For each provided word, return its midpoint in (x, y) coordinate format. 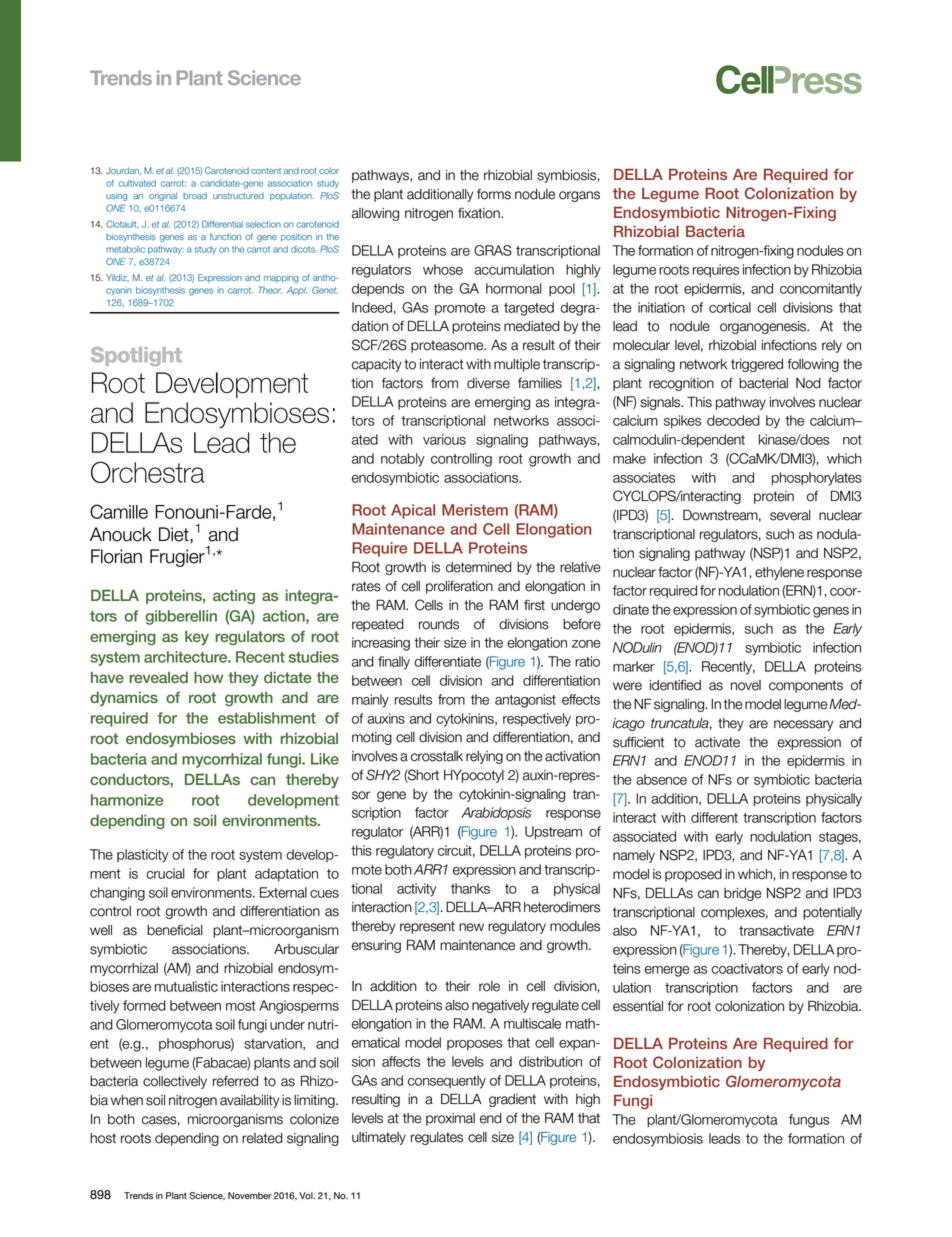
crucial (165, 873)
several (790, 515)
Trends (138, 1196)
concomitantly (821, 290)
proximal (450, 1119)
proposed (693, 875)
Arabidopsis (496, 813)
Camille (119, 511)
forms (494, 194)
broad (195, 195)
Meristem (475, 510)
